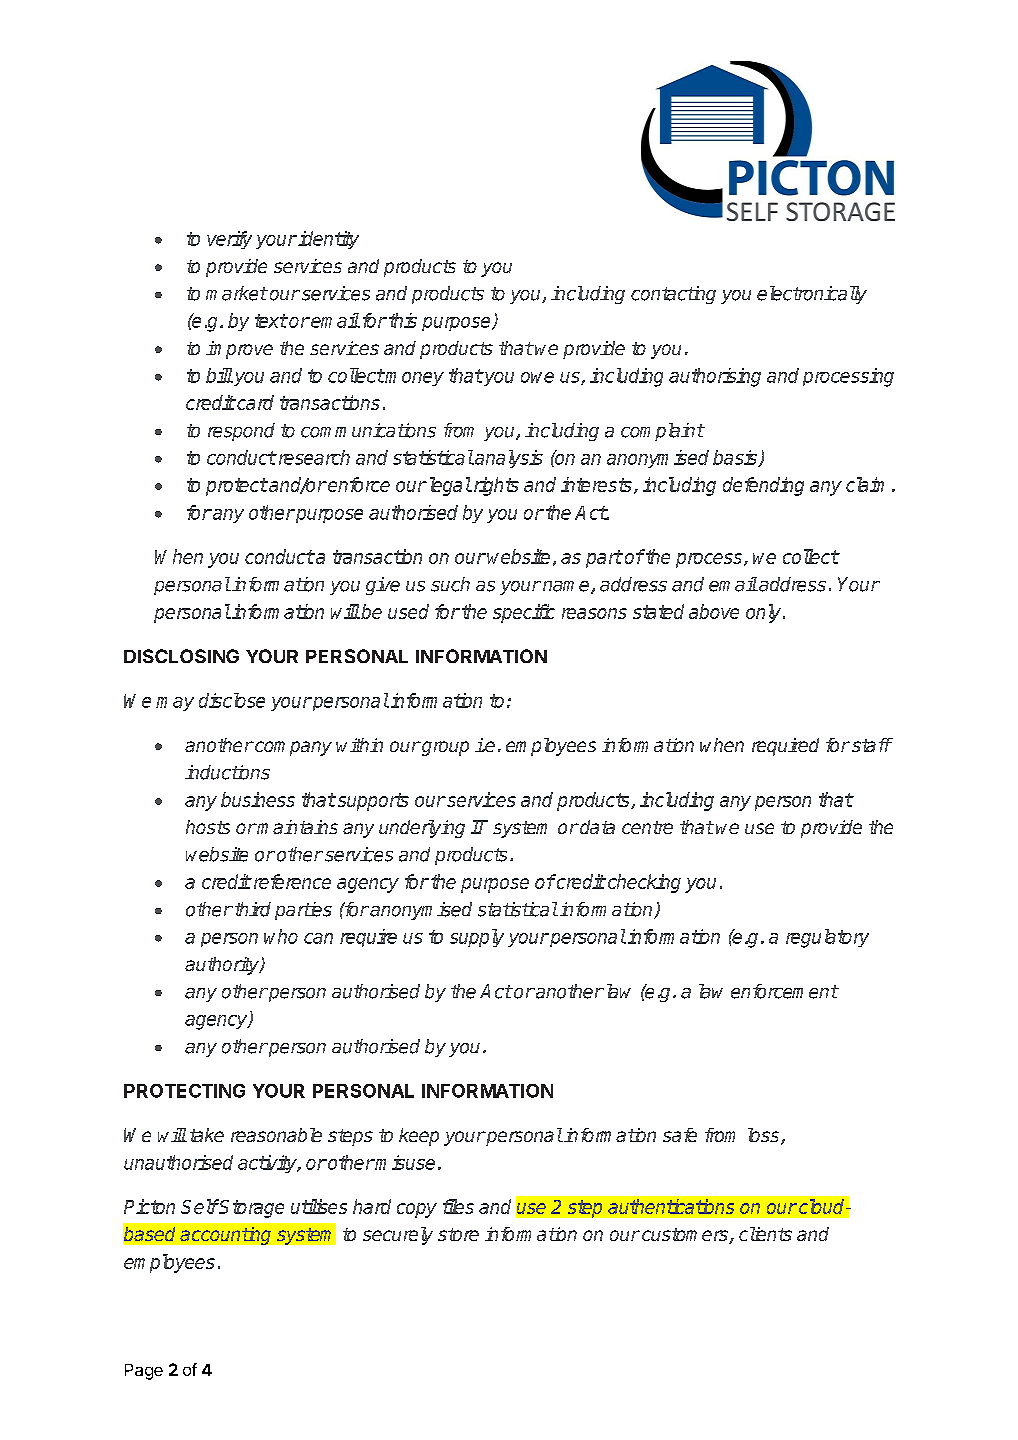 The width and height of the image is (1018, 1440). Describe the element at coordinates (181, 656) in the image. I see `DISCLOSING` at that location.
